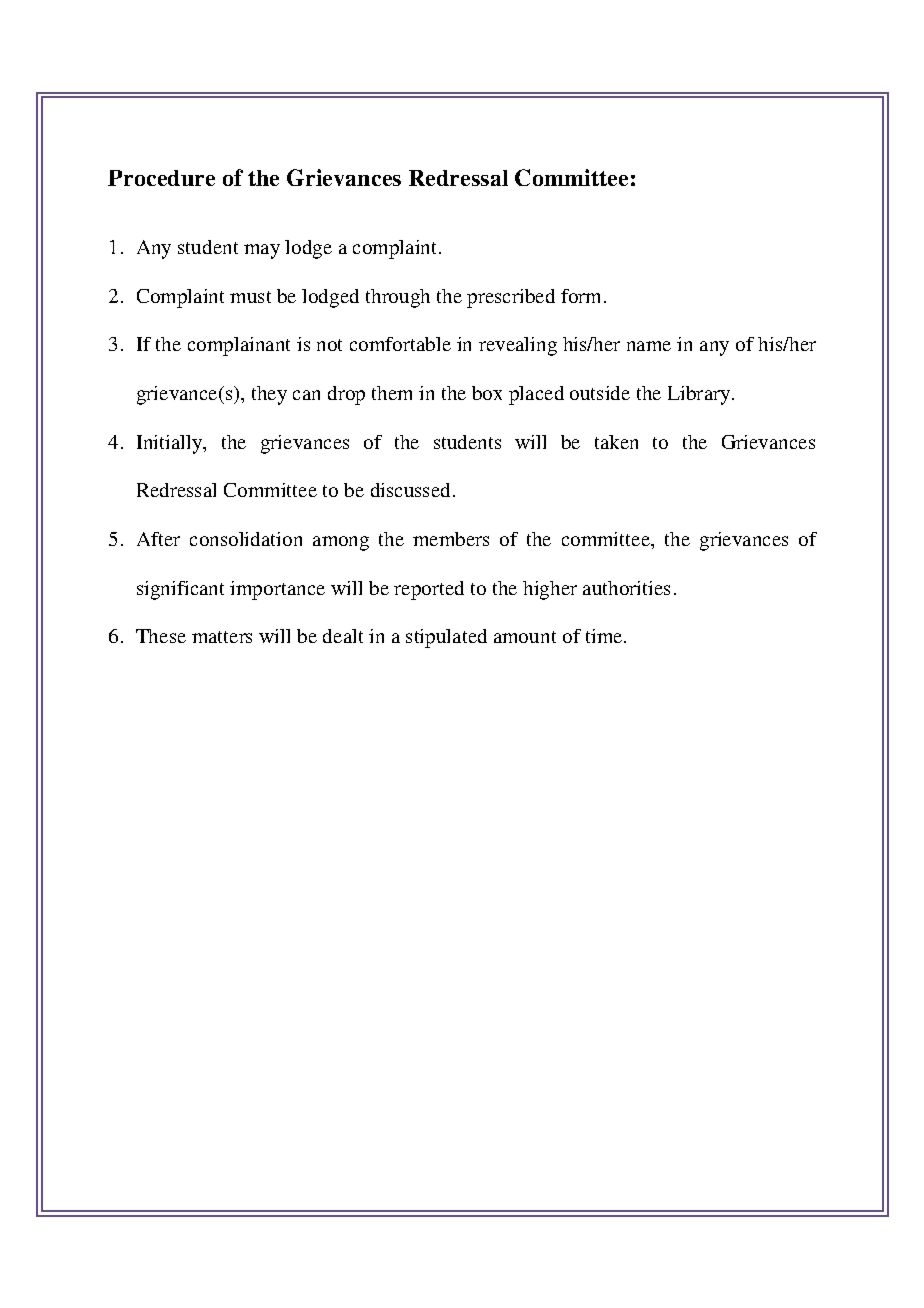 This screenshot has height=1308, width=924. Describe the element at coordinates (649, 346) in the screenshot. I see `name` at that location.
